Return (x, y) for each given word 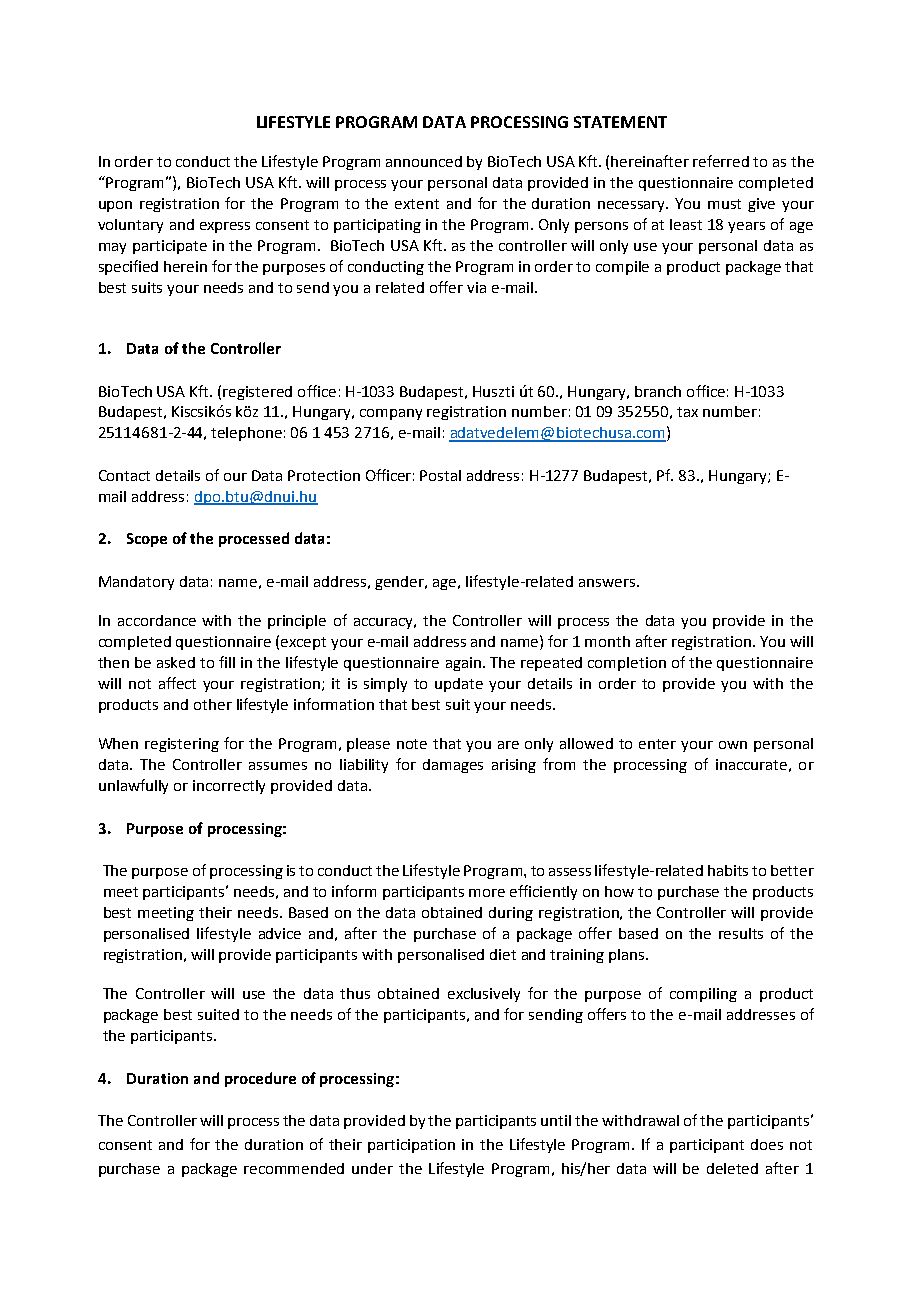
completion (627, 664)
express (225, 227)
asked (176, 662)
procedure (260, 1079)
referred (721, 161)
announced (424, 161)
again (463, 664)
